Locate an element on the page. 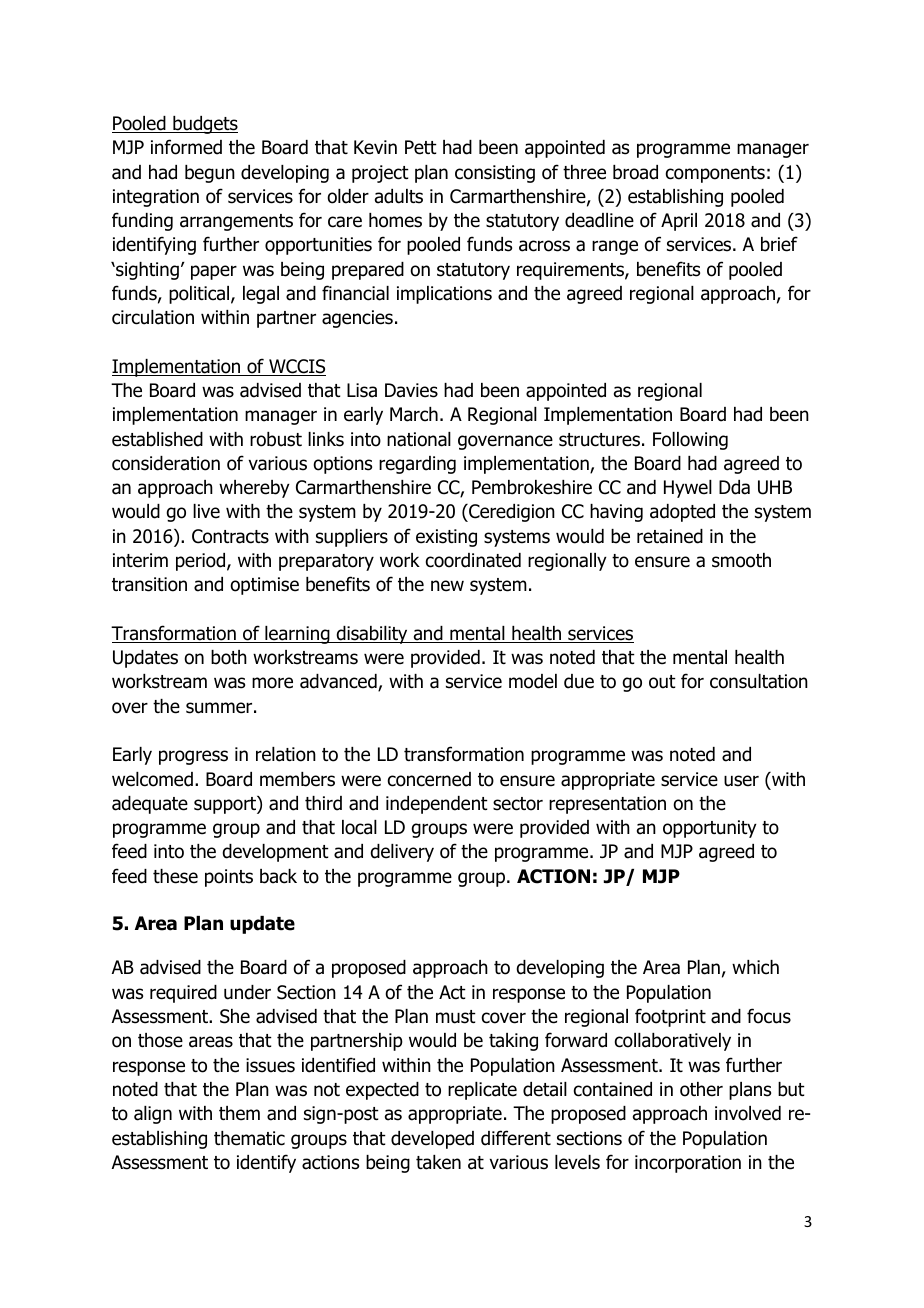 The height and width of the document is (1308, 924). progress is located at coordinates (193, 757).
